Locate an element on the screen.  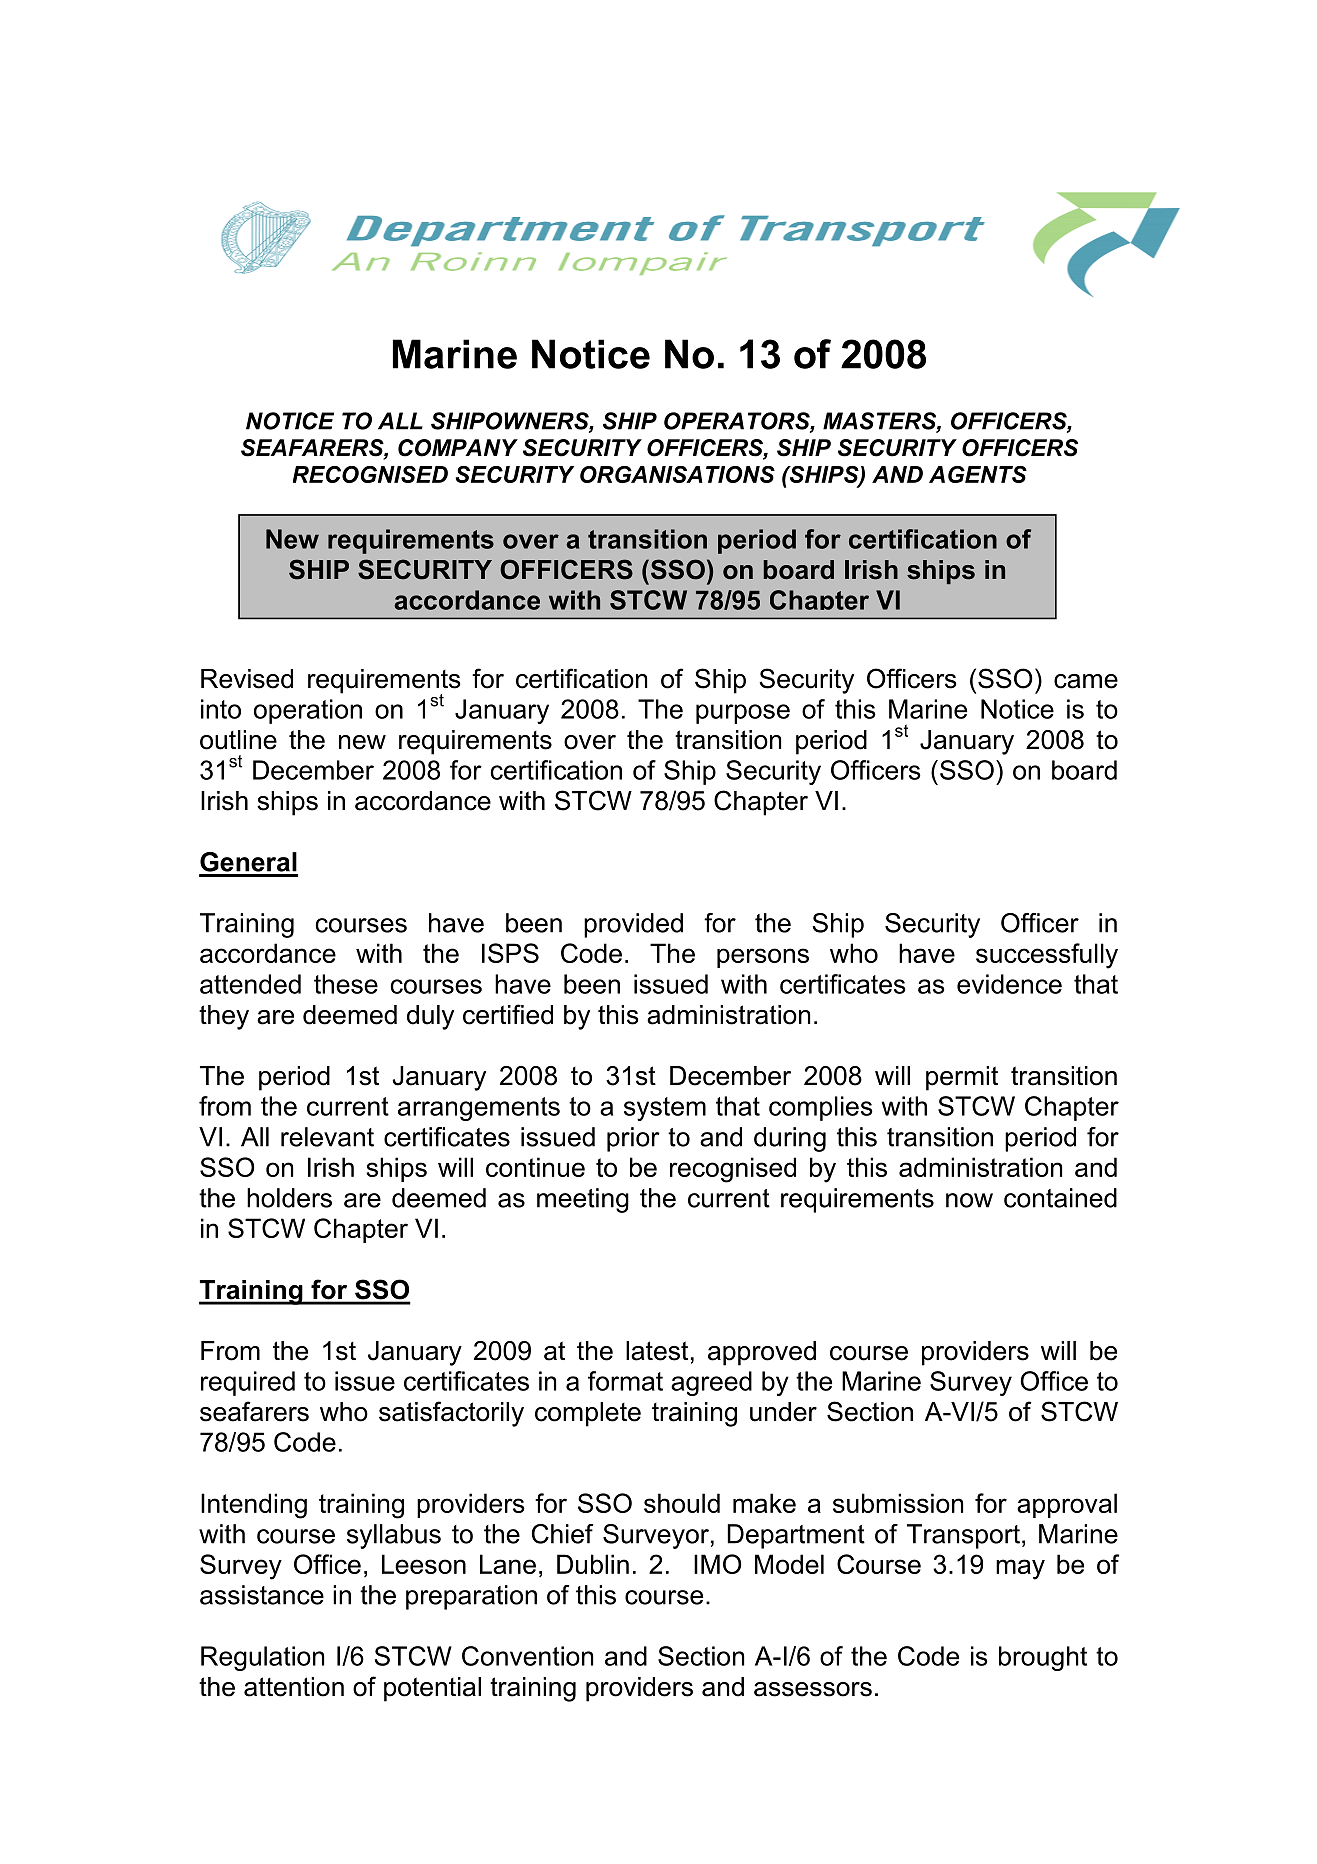
AGENTS is located at coordinates (978, 474).
